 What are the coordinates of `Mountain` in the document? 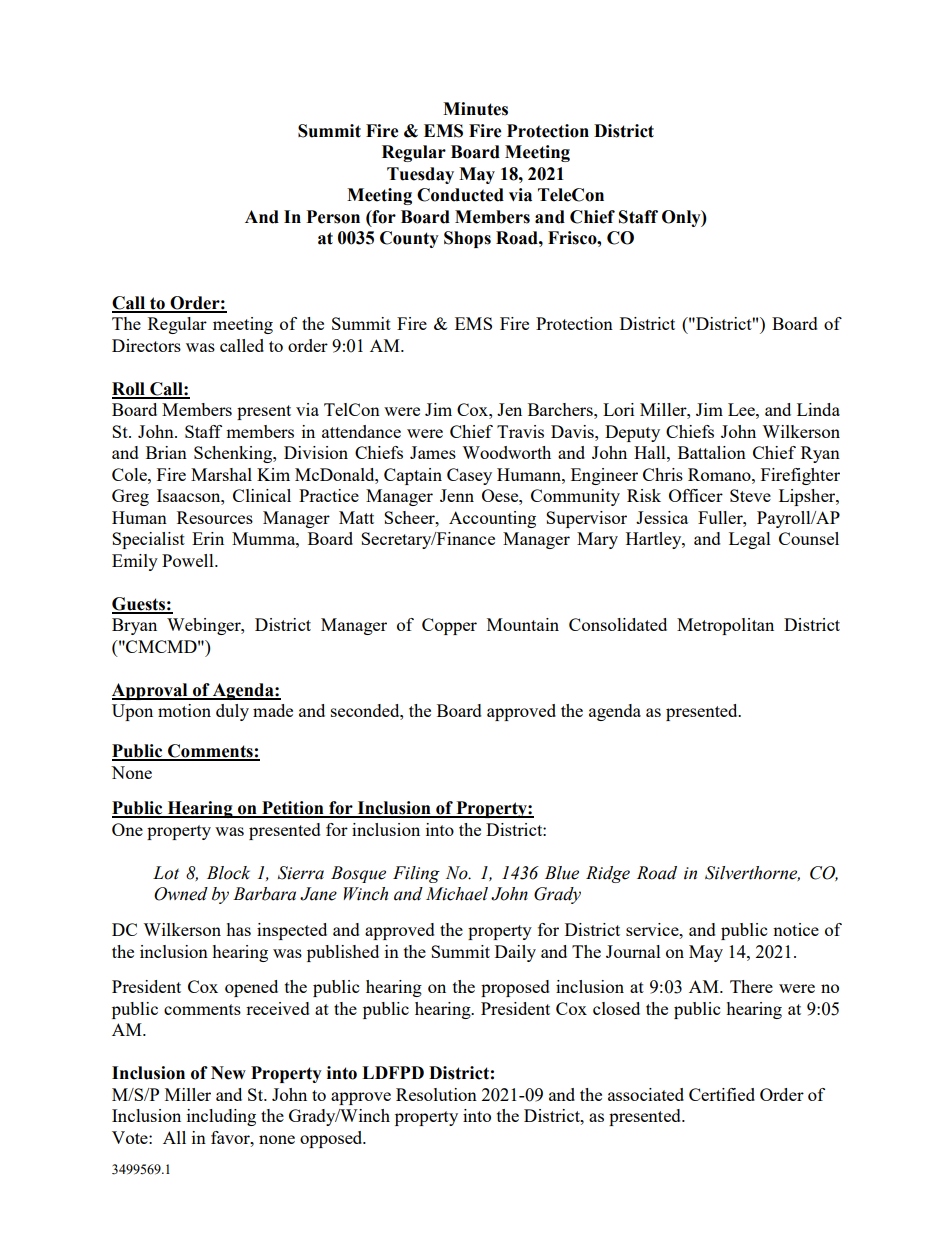 It's located at (523, 624).
